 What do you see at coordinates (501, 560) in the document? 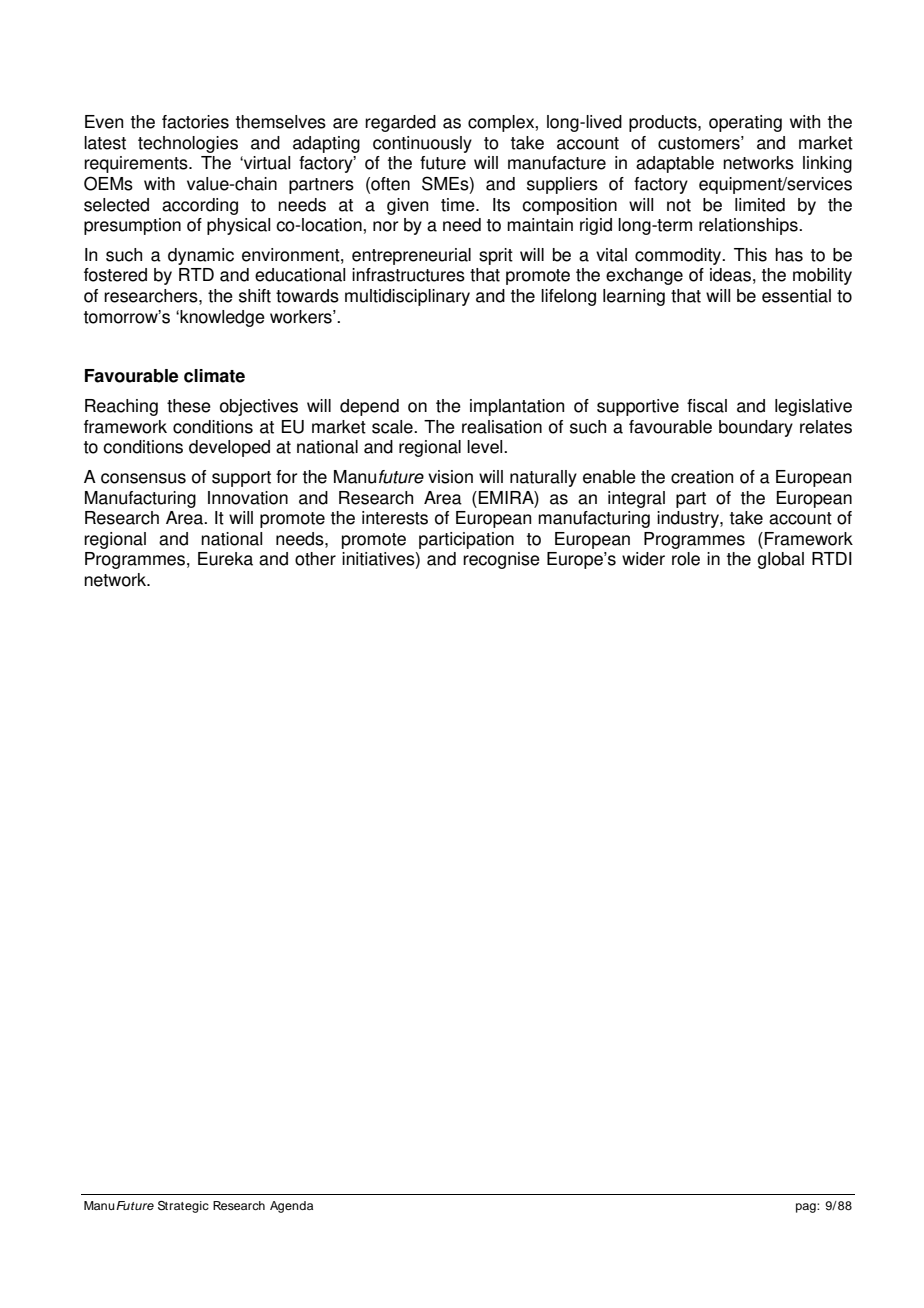
I see `recognise` at bounding box center [501, 560].
